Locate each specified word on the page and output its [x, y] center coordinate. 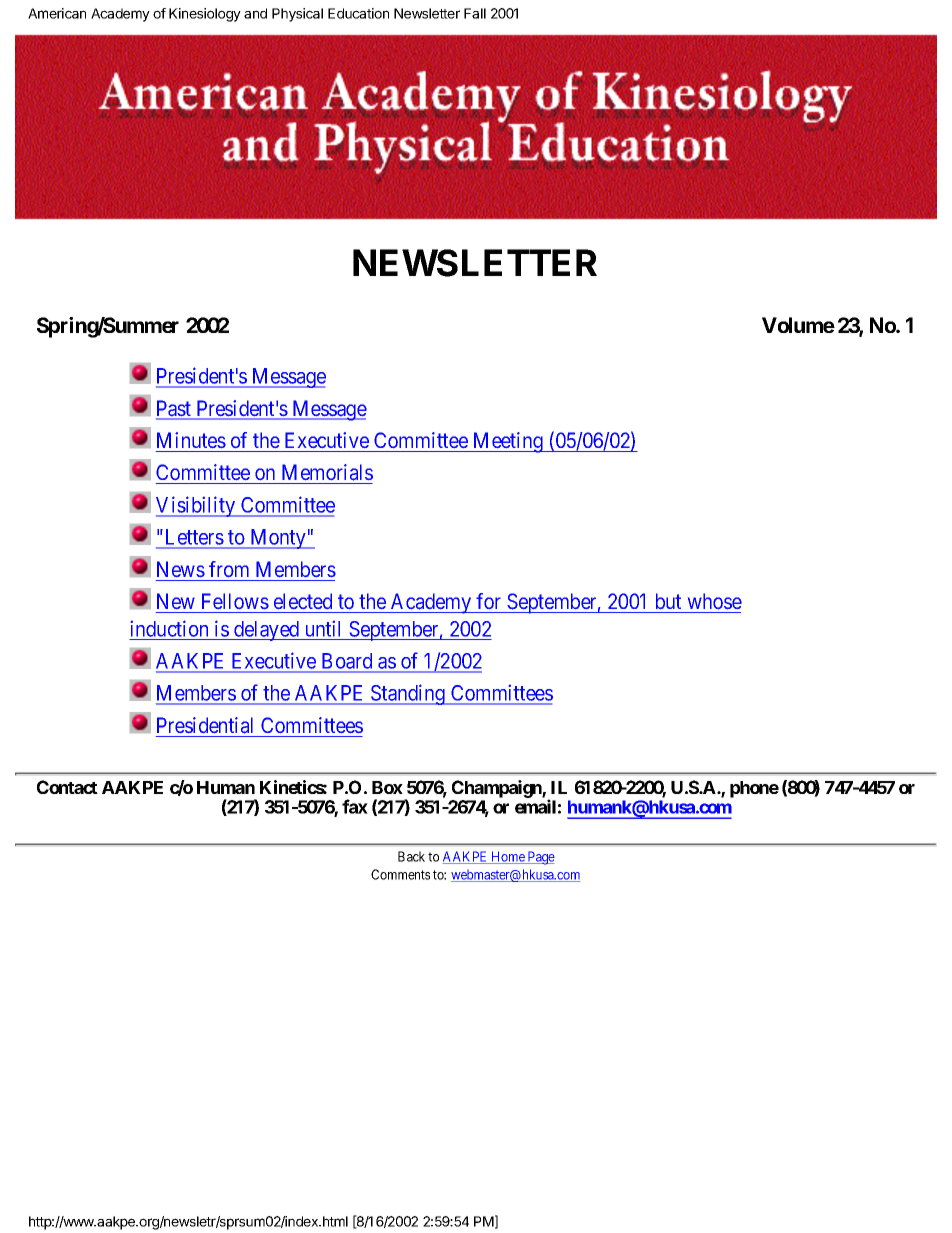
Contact [67, 787]
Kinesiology [205, 15]
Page [540, 858]
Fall [475, 13]
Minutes [191, 440]
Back [411, 856]
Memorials [327, 472]
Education [358, 13]
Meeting [508, 442]
